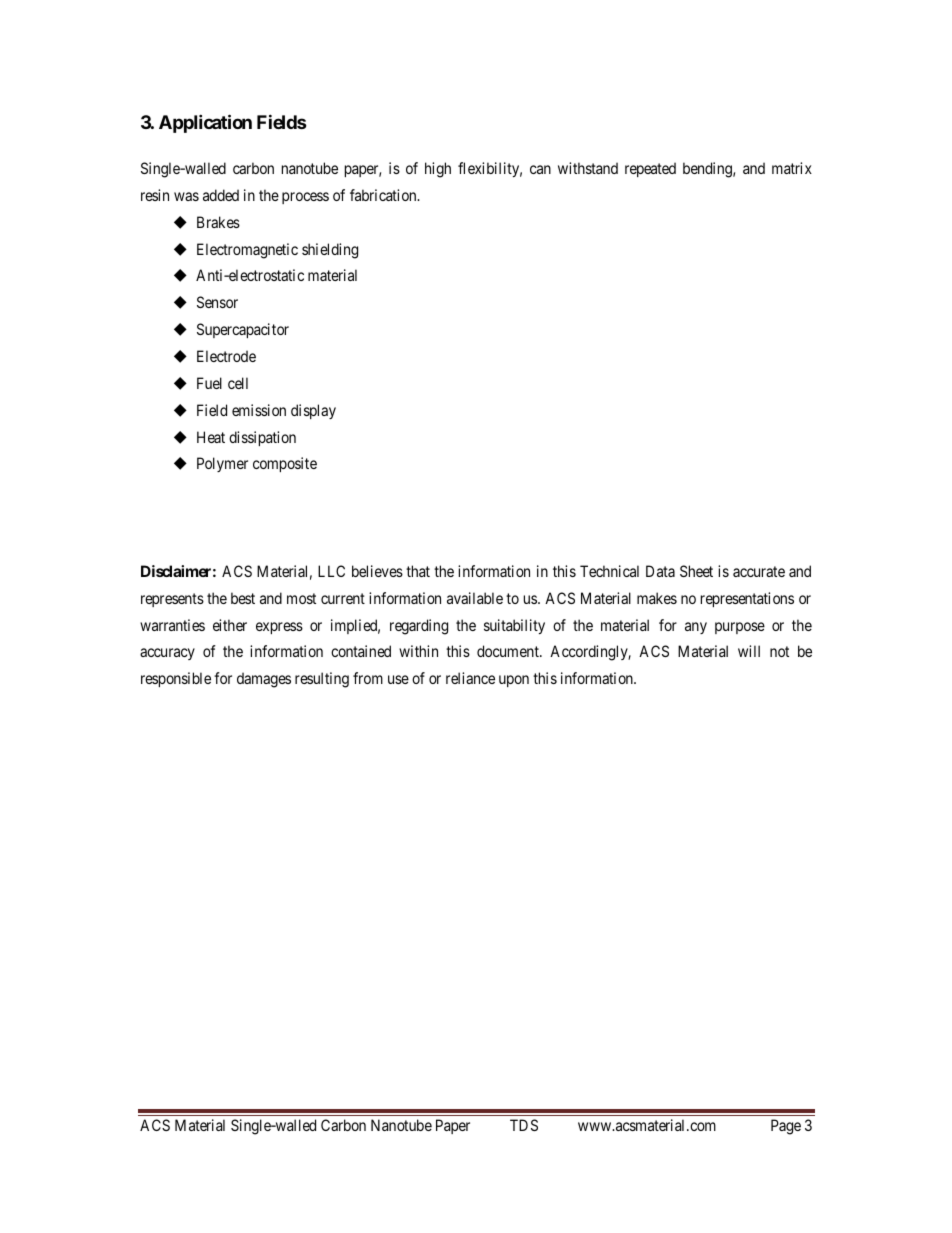 This screenshot has height=1233, width=952. I want to click on repeated, so click(650, 169).
